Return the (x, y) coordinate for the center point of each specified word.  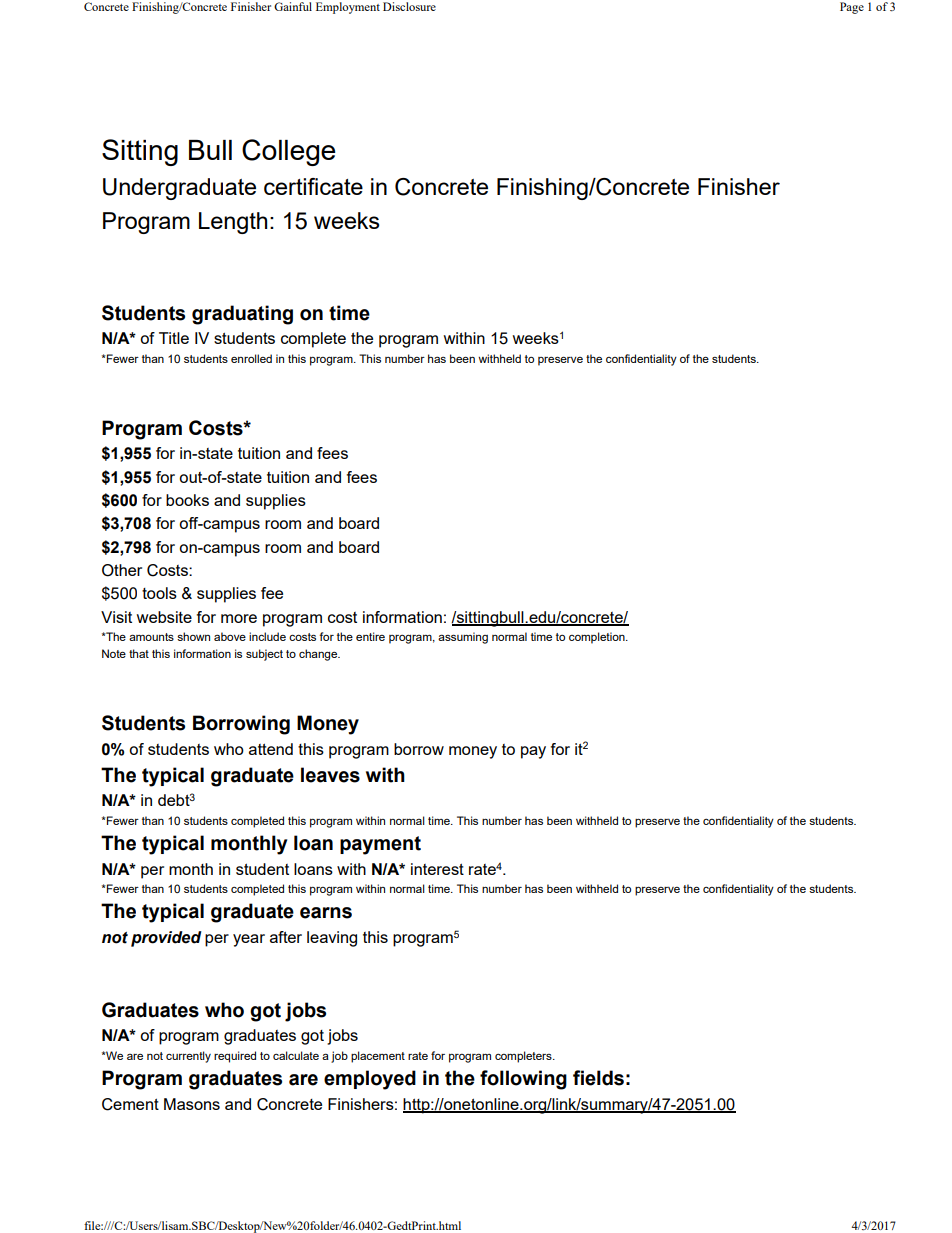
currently (188, 1057)
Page (852, 8)
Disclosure (409, 6)
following (523, 1080)
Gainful (293, 6)
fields (598, 1078)
